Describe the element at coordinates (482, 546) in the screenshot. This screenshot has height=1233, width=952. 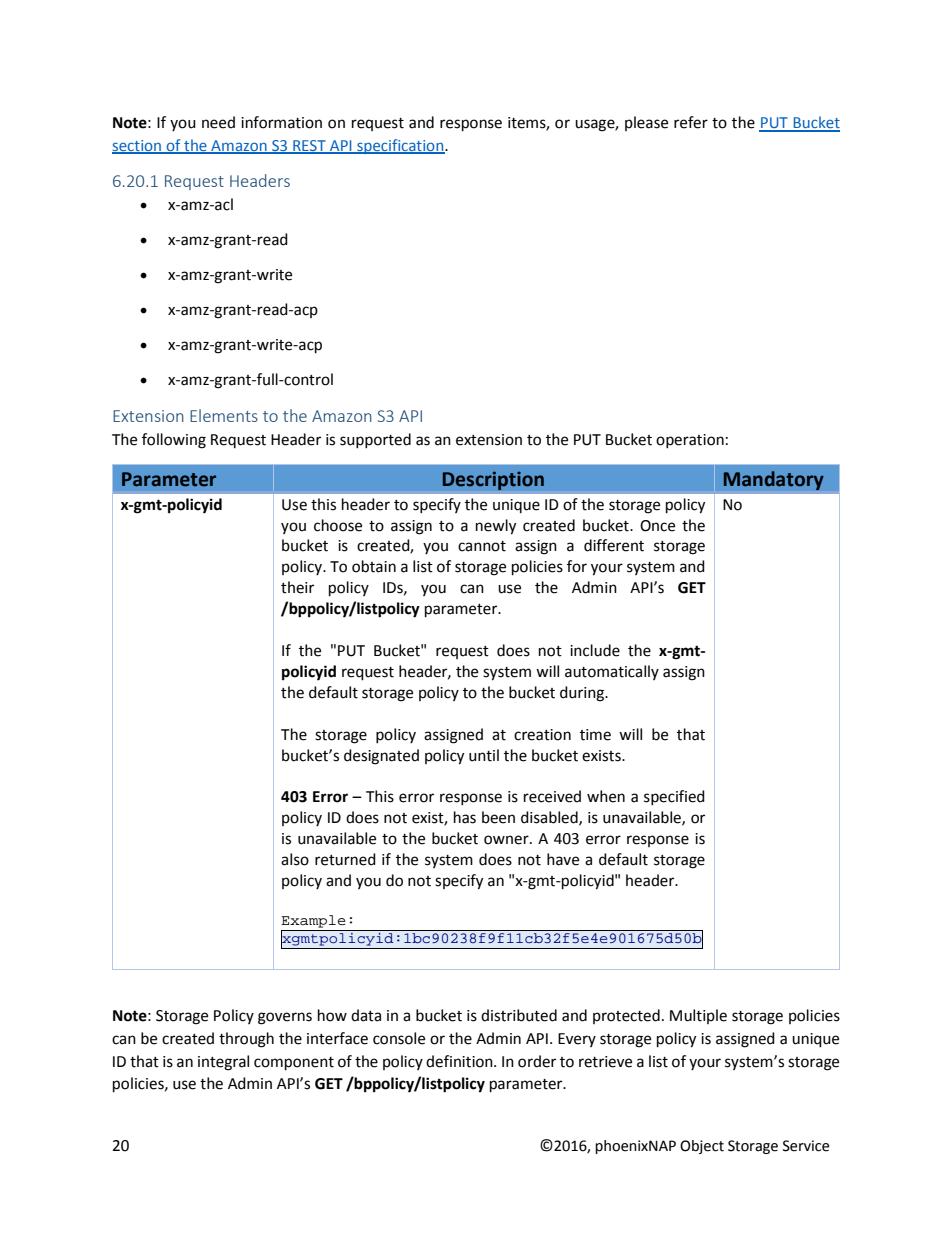
I see `cannot` at that location.
